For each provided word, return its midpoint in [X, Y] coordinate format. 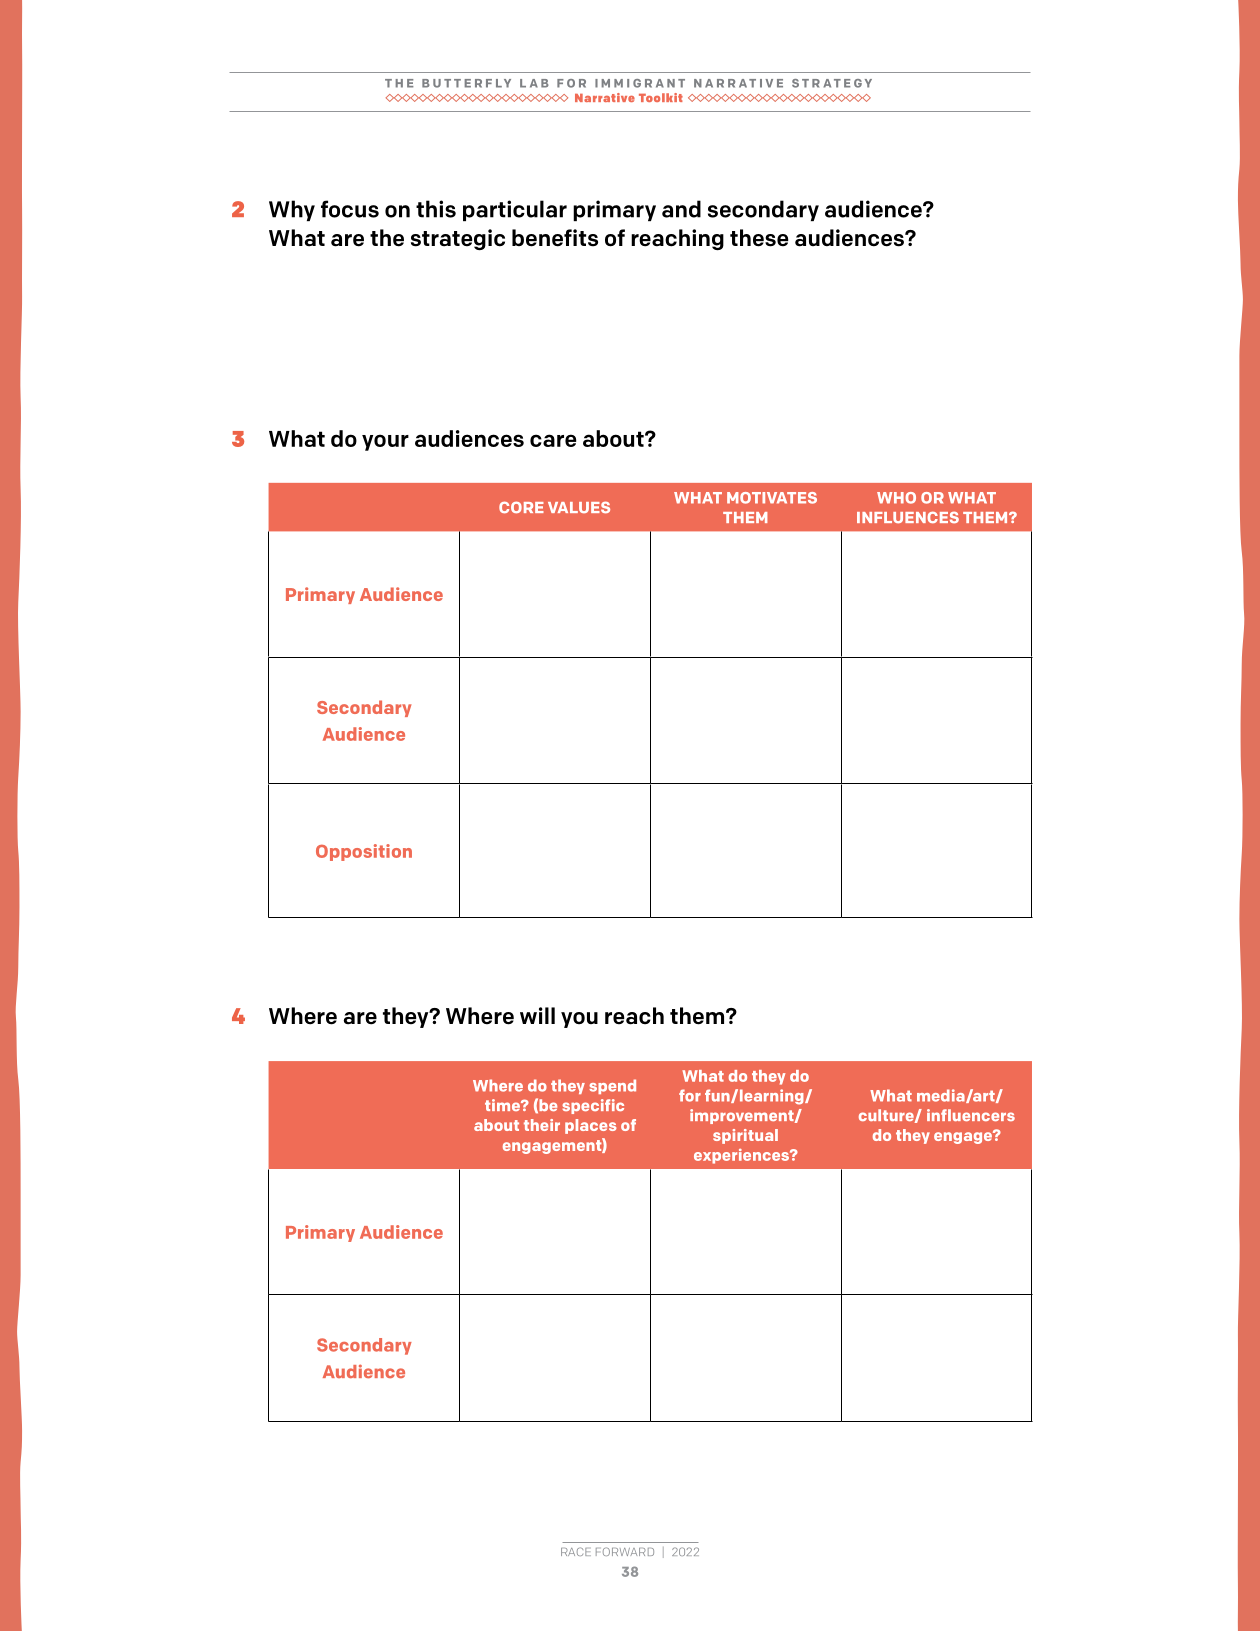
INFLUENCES [908, 517]
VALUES [579, 507]
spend [612, 1086]
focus [350, 209]
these [759, 238]
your [385, 442]
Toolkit [661, 97]
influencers [971, 1115]
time [503, 1105]
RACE [576, 1551]
